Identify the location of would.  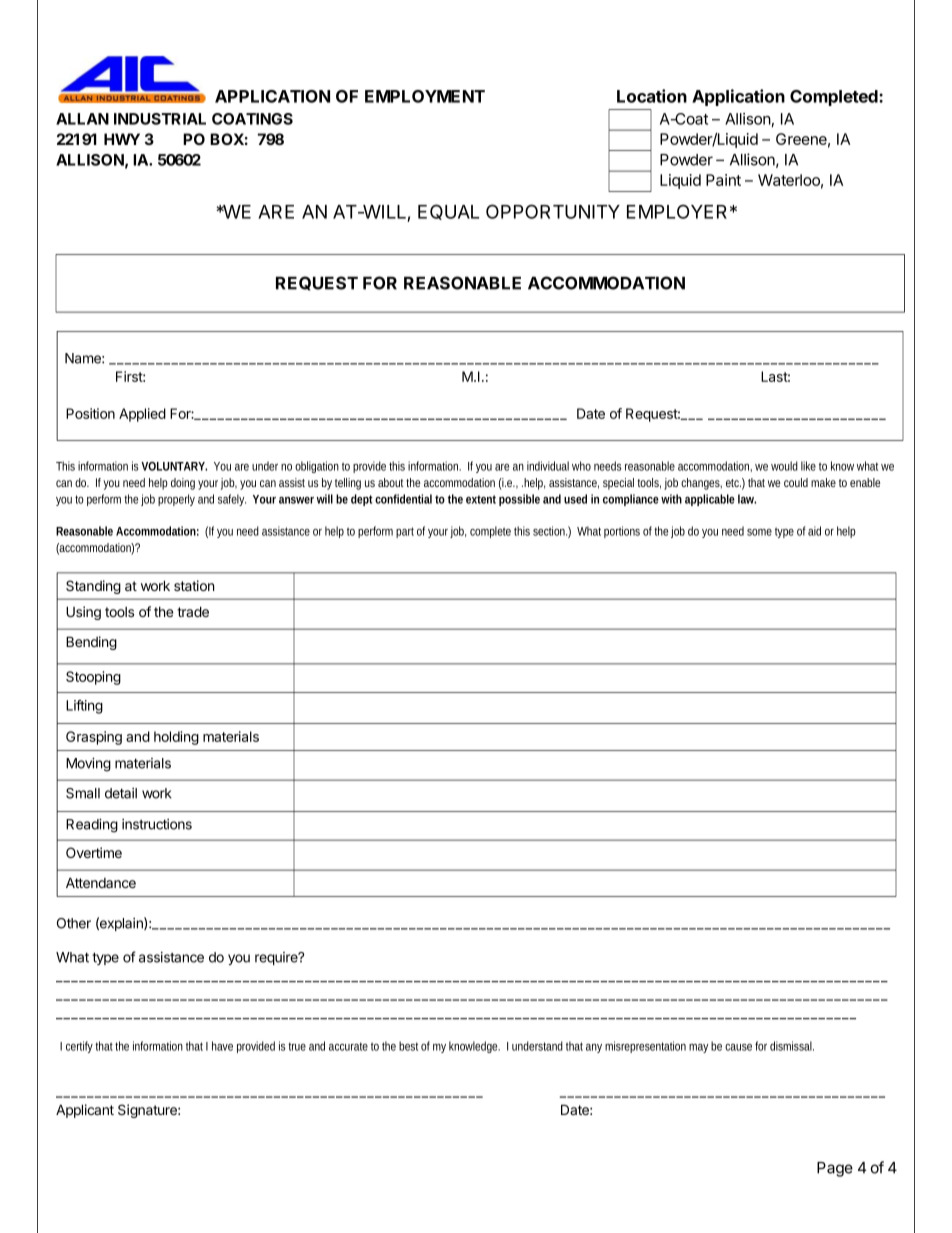
(784, 466).
